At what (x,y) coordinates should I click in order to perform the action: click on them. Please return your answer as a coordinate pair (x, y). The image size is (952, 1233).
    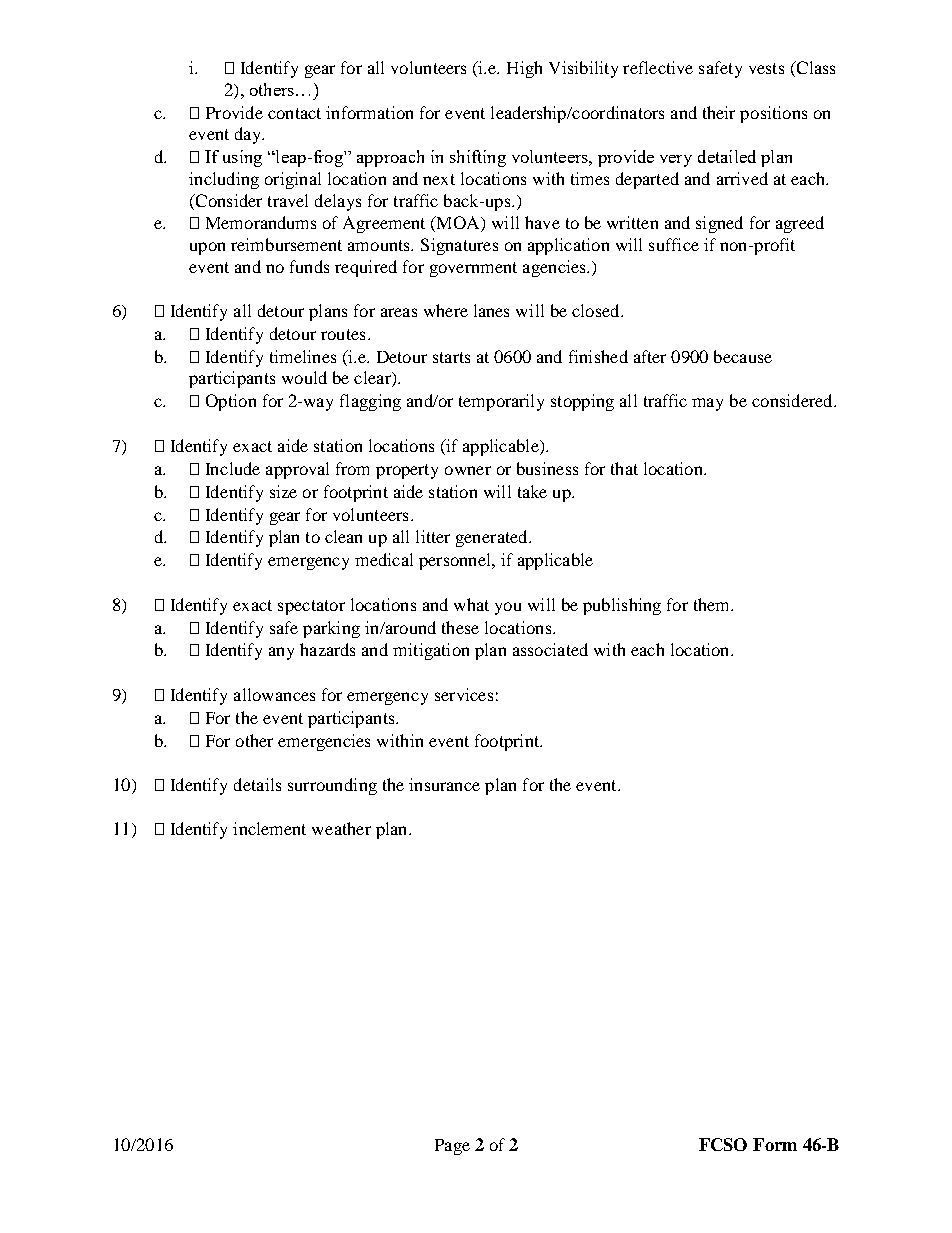
    Looking at the image, I should click on (713, 604).
